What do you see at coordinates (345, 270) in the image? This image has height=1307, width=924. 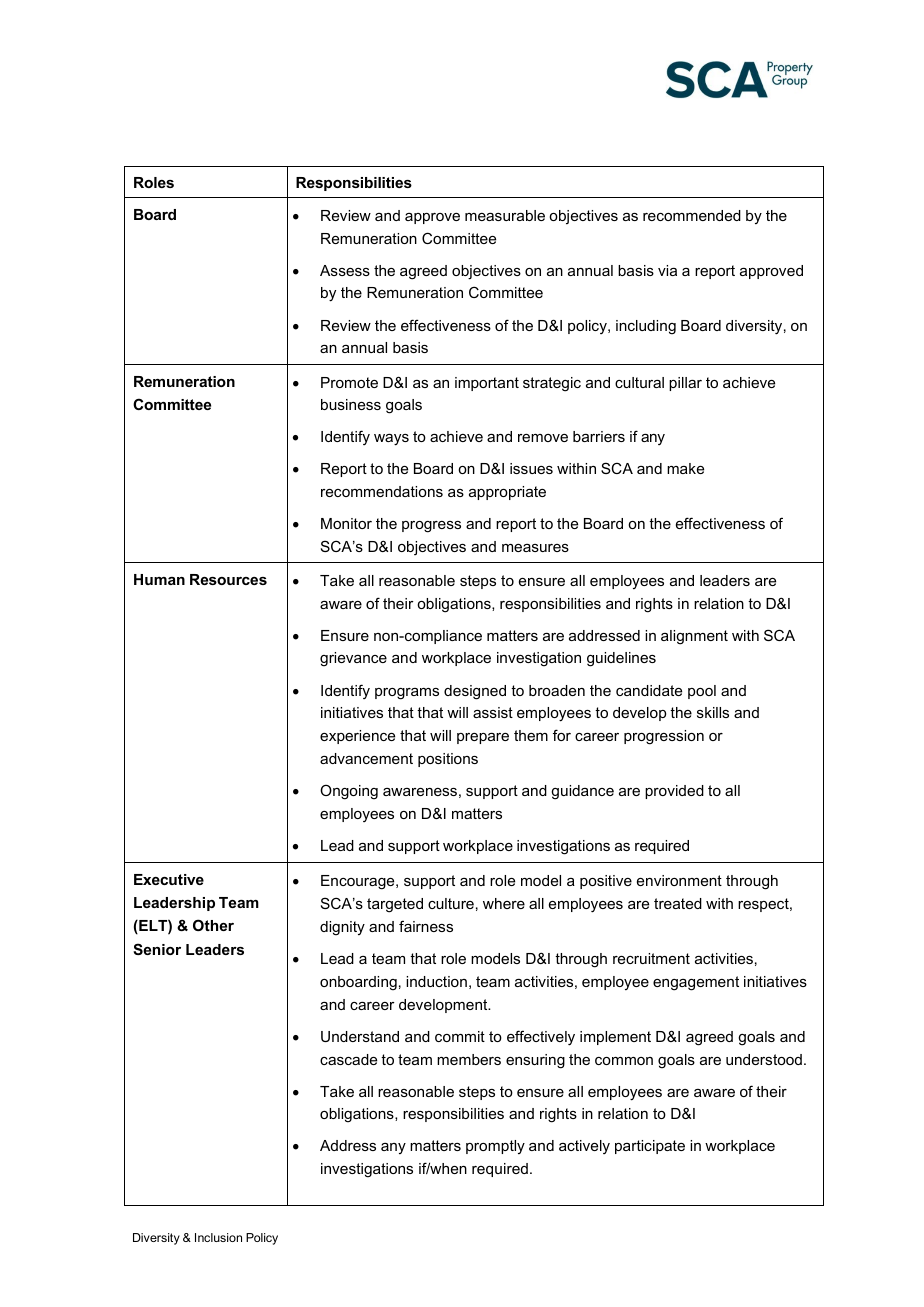 I see `Assess` at bounding box center [345, 270].
